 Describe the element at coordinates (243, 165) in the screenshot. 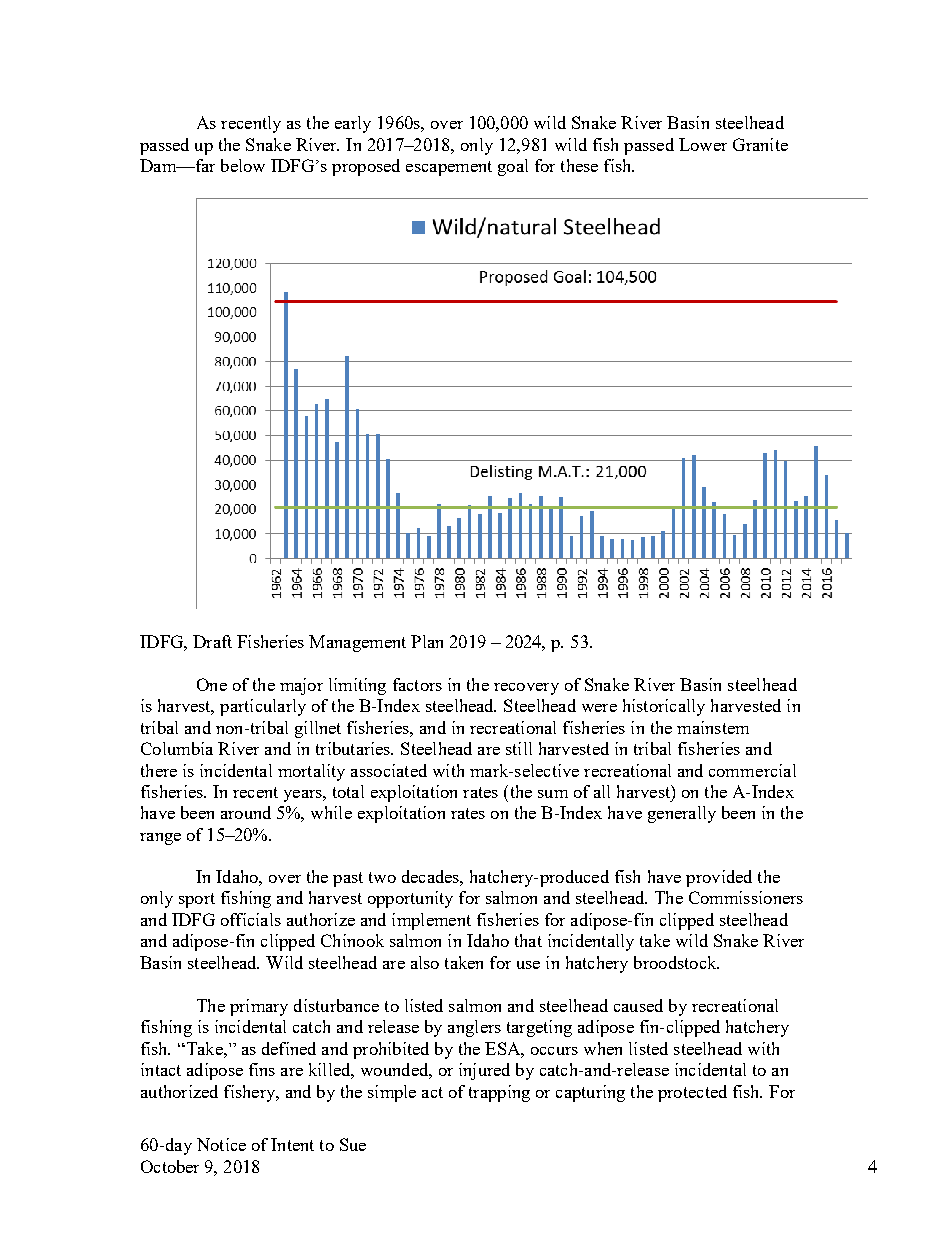

I see `below` at that location.
